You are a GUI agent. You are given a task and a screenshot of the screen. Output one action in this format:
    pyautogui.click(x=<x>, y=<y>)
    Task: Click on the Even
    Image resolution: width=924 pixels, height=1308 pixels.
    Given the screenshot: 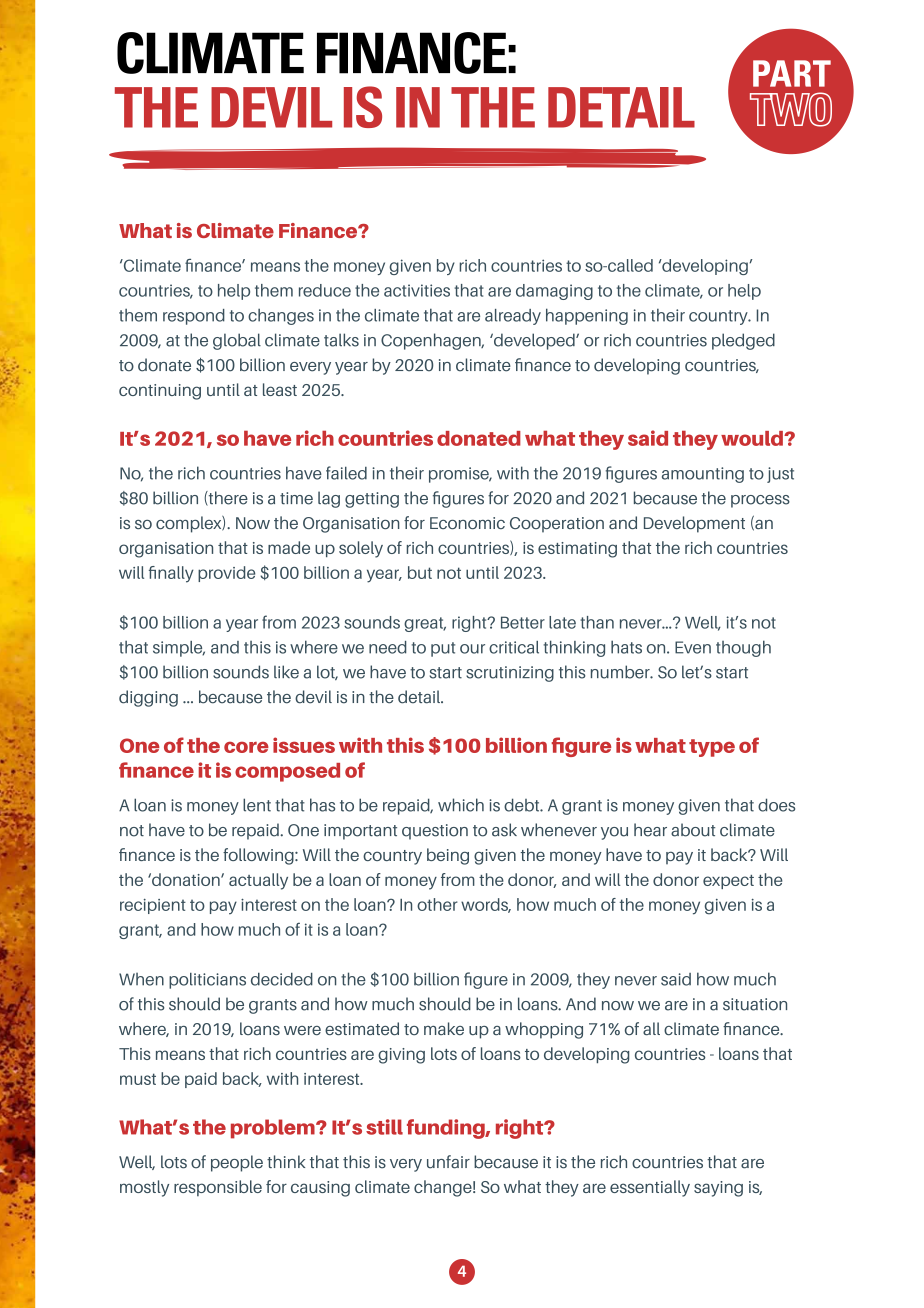 What is the action you would take?
    pyautogui.click(x=693, y=647)
